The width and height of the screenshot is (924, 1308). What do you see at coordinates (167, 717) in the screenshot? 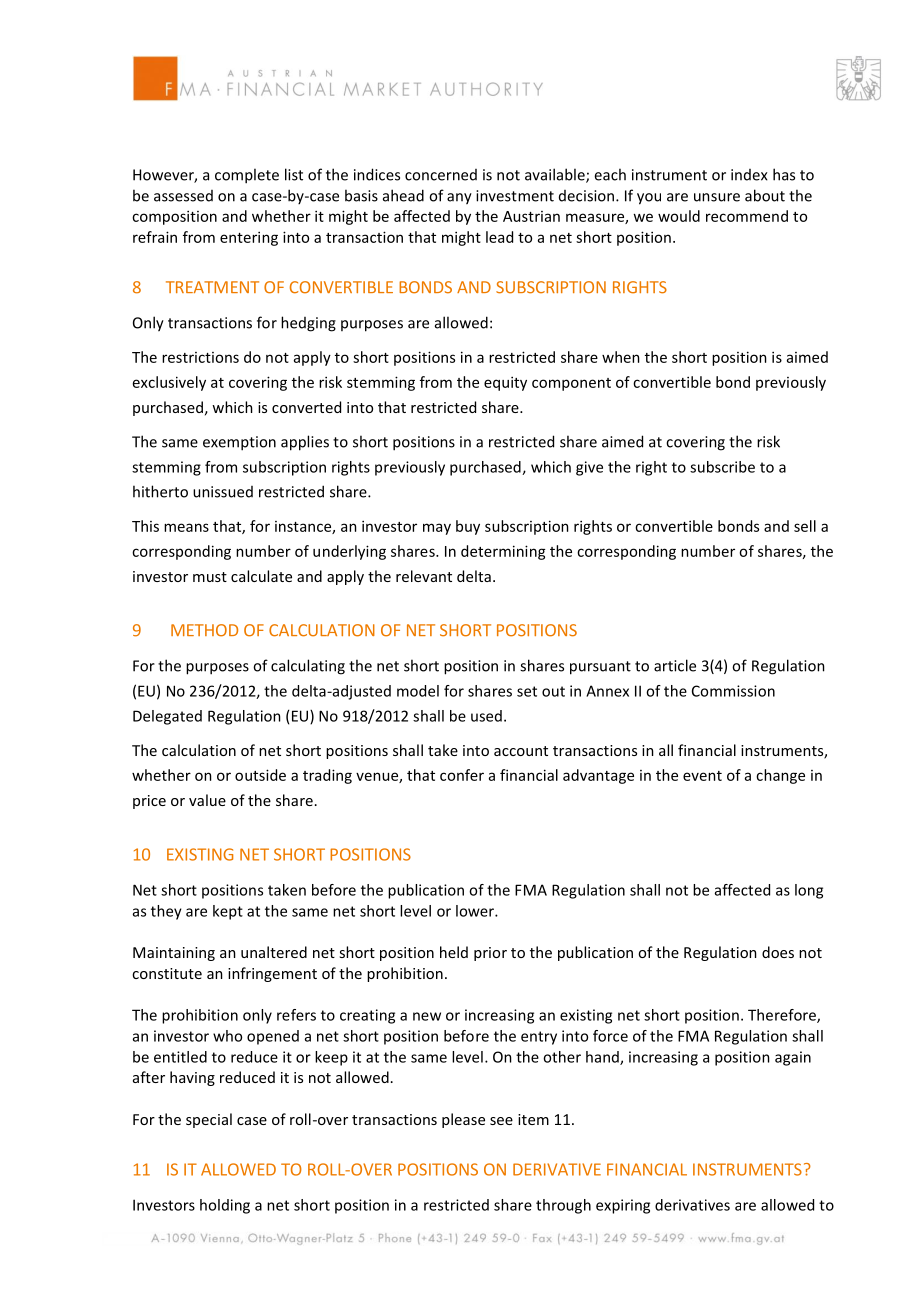
I see `Delegated` at bounding box center [167, 717].
